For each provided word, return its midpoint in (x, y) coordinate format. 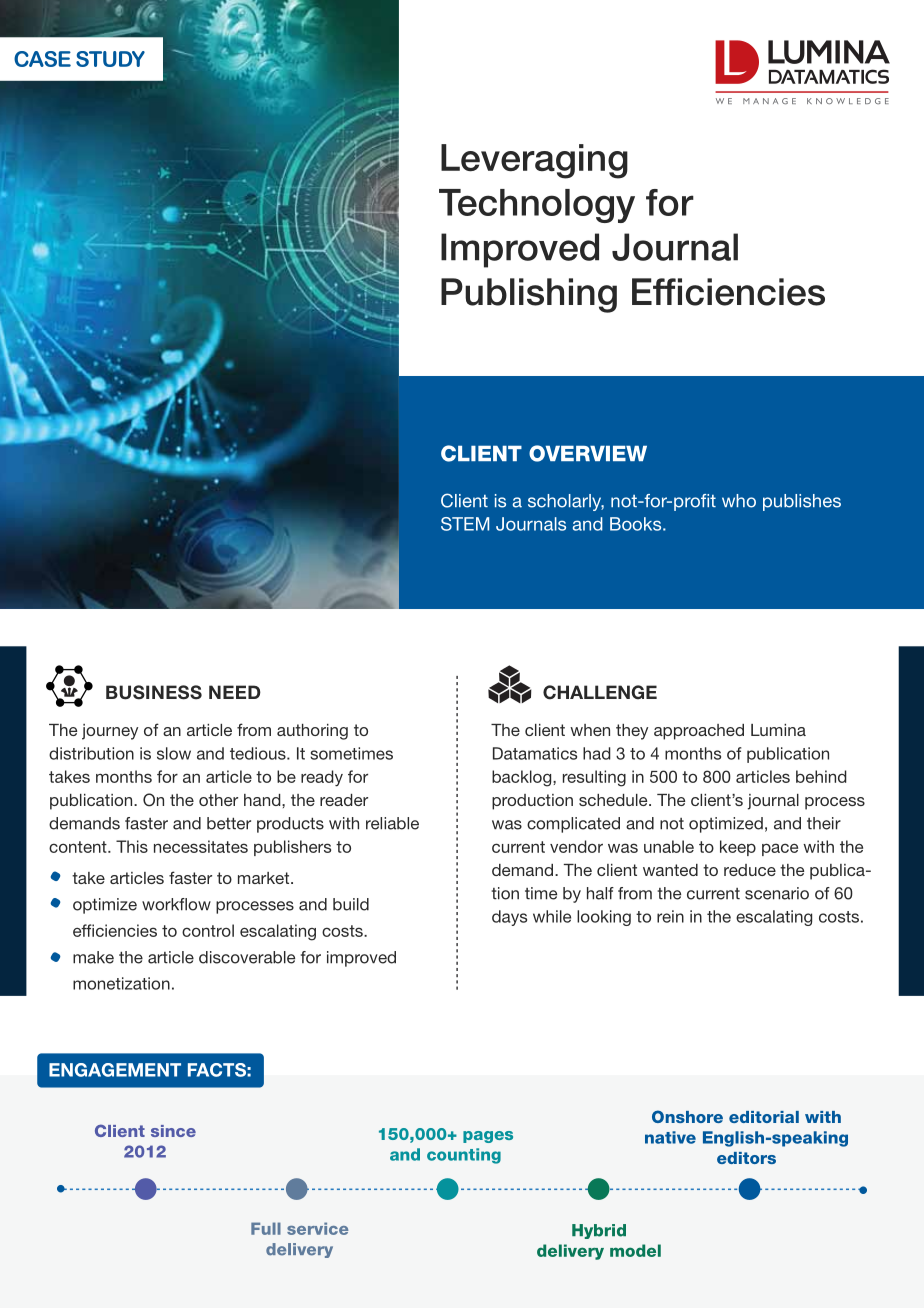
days (509, 918)
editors (746, 1158)
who (739, 501)
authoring (312, 732)
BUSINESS (154, 692)
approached (699, 732)
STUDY (110, 59)
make (93, 957)
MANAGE (769, 101)
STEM (465, 524)
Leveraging (534, 161)
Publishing (529, 295)
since (173, 1131)
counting (464, 1156)
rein (670, 916)
